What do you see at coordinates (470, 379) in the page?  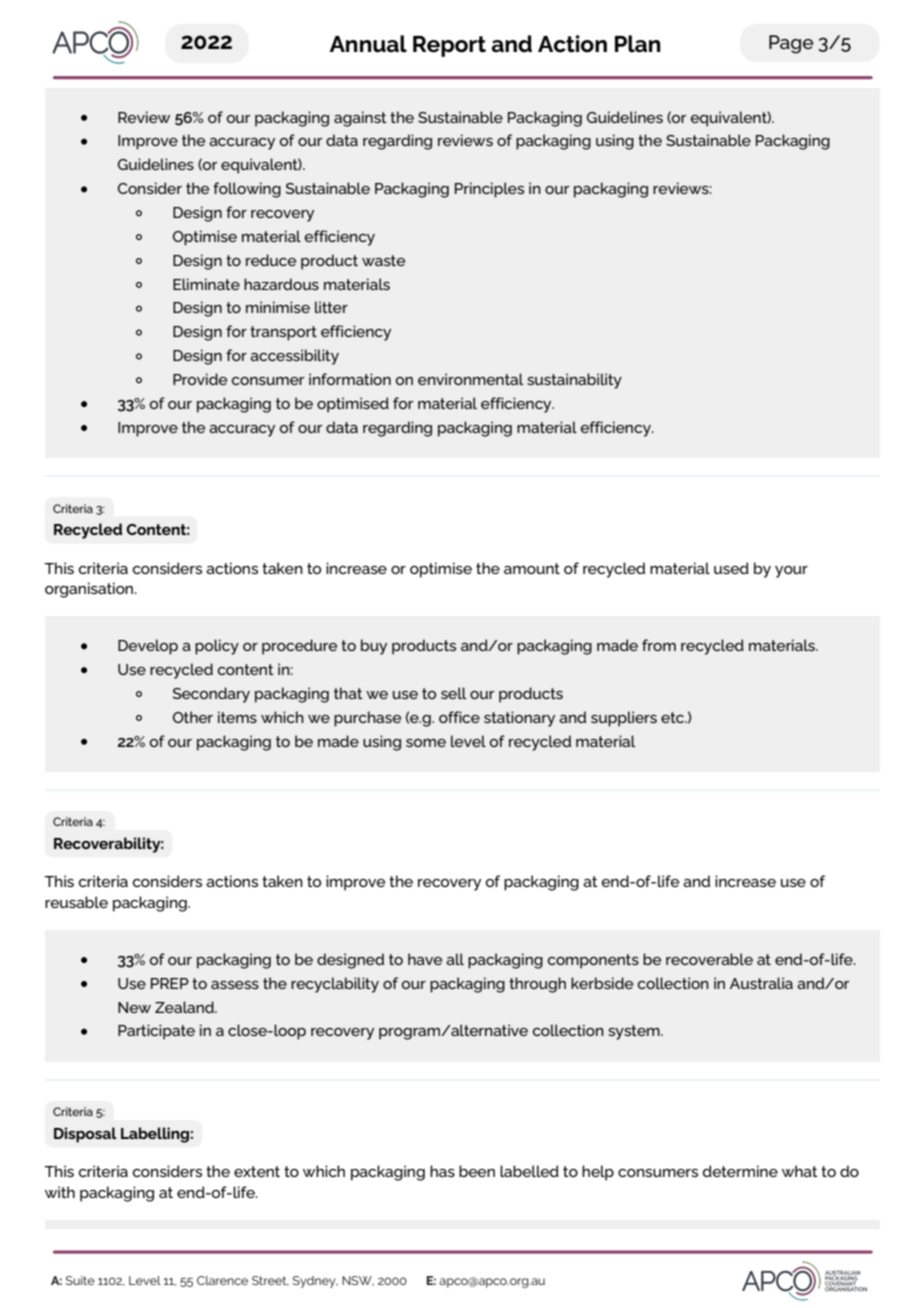 I see `environmental` at bounding box center [470, 379].
